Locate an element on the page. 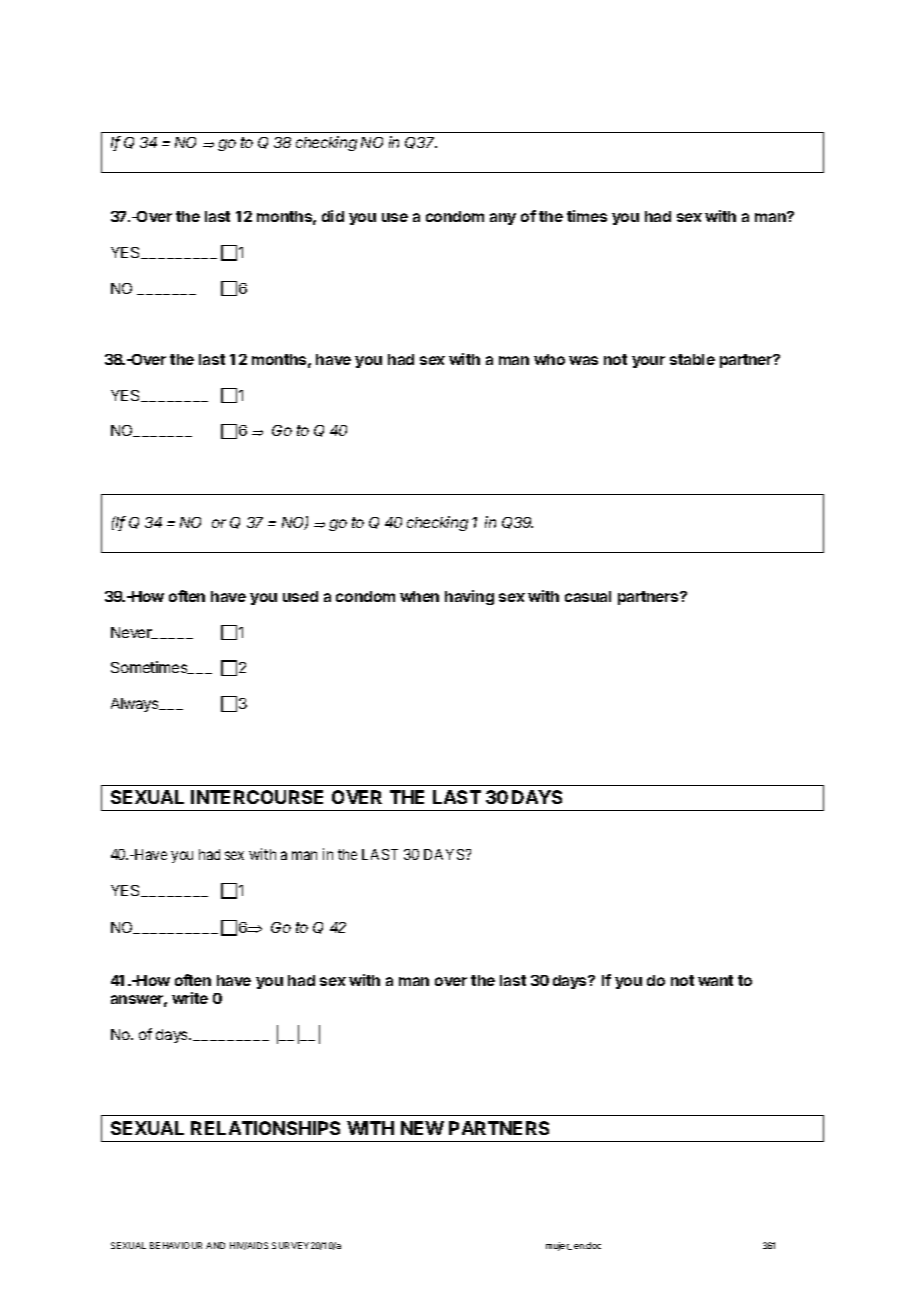  want is located at coordinates (715, 980).
